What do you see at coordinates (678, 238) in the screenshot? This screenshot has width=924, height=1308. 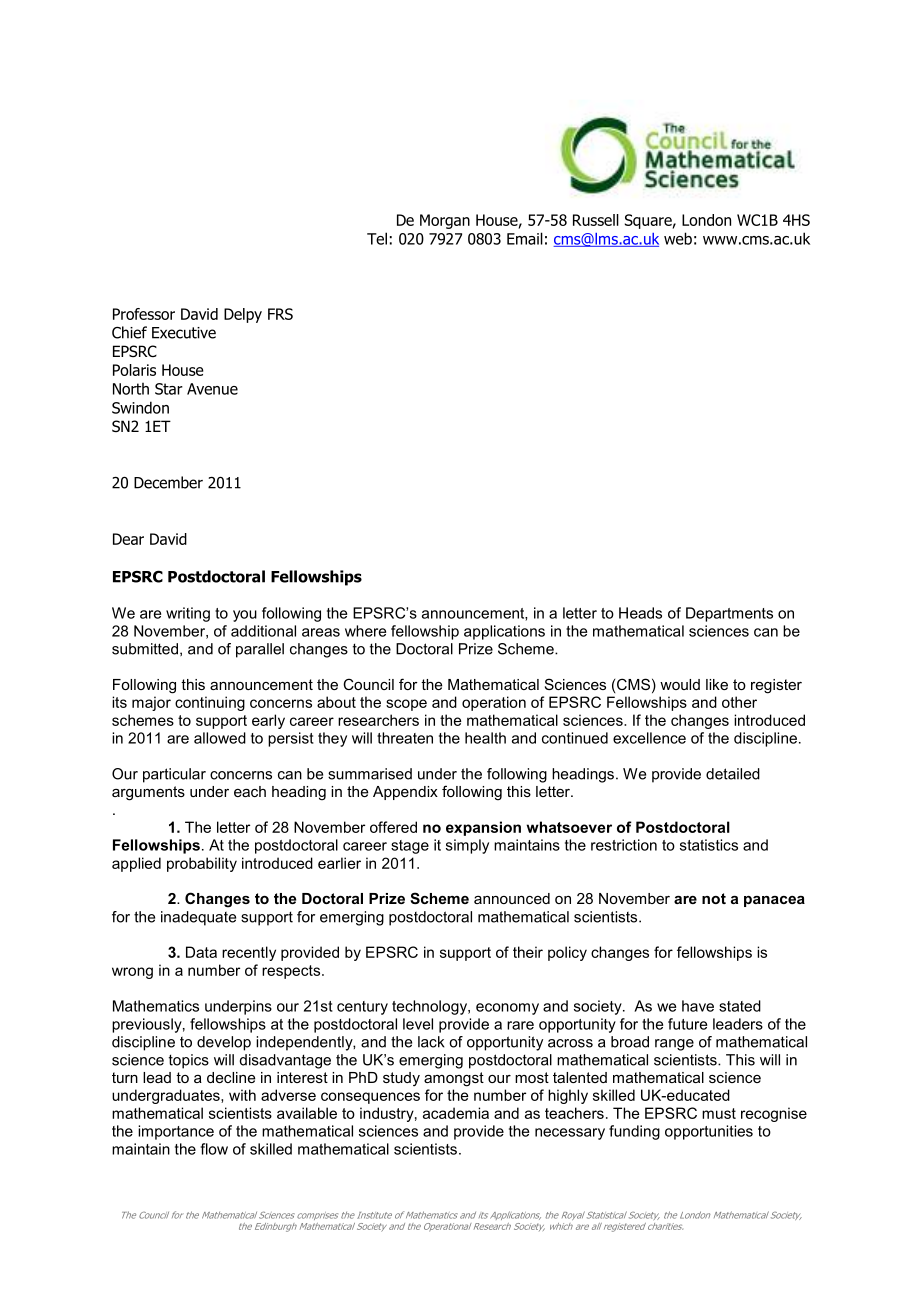 I see `web` at bounding box center [678, 238].
